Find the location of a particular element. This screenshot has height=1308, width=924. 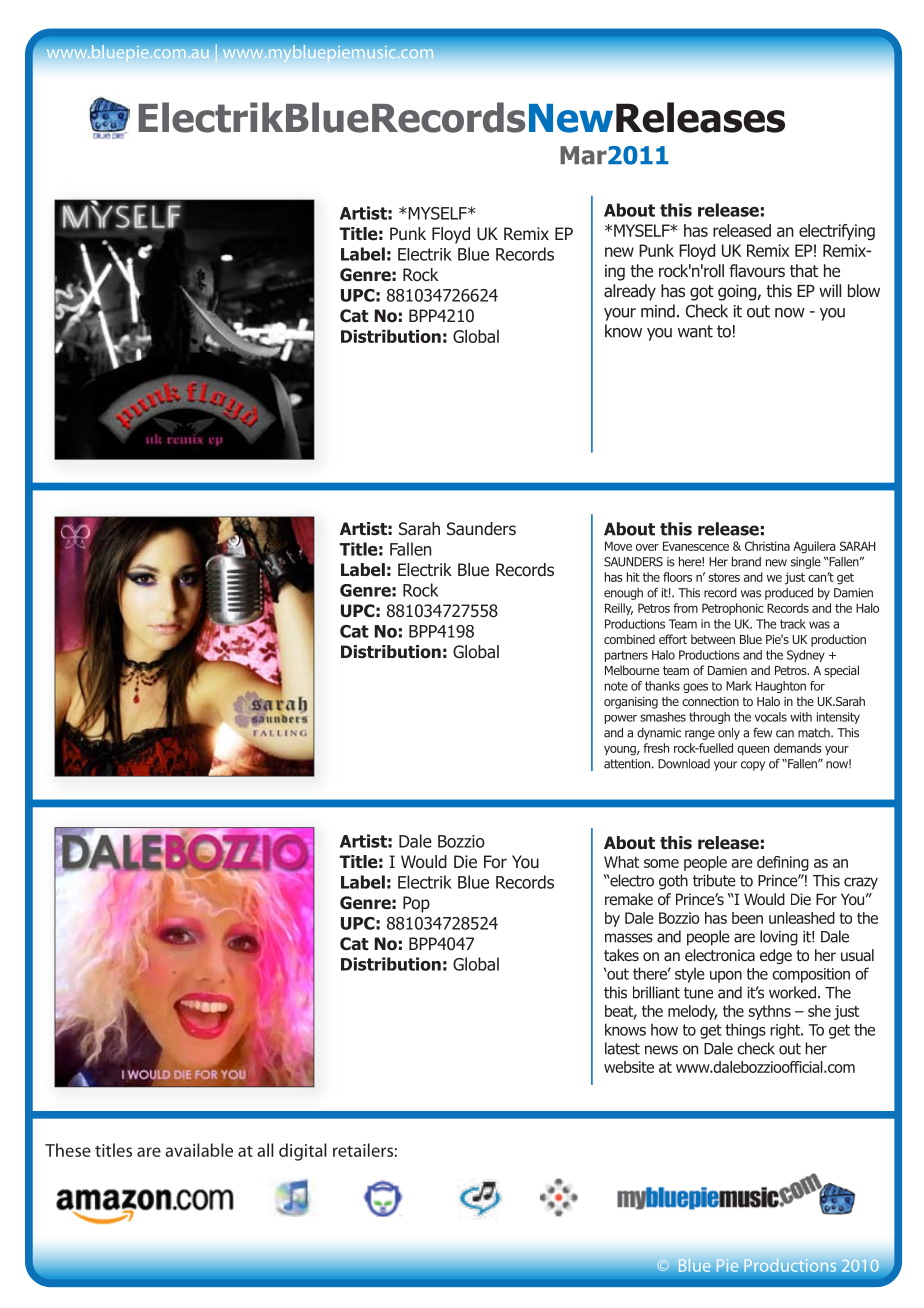

right is located at coordinates (786, 1031).
